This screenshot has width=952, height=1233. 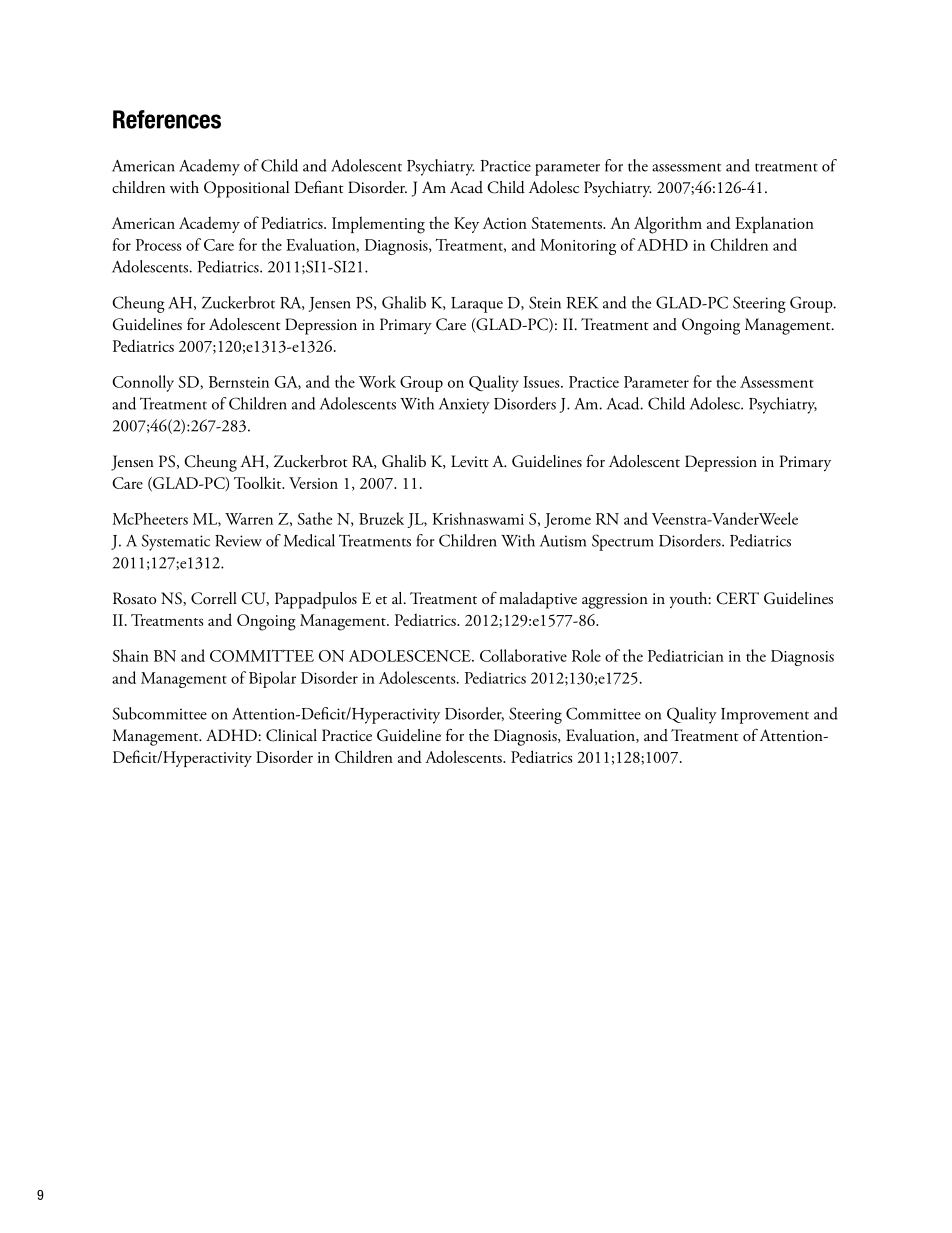 What do you see at coordinates (291, 735) in the screenshot?
I see `Clinical` at bounding box center [291, 735].
